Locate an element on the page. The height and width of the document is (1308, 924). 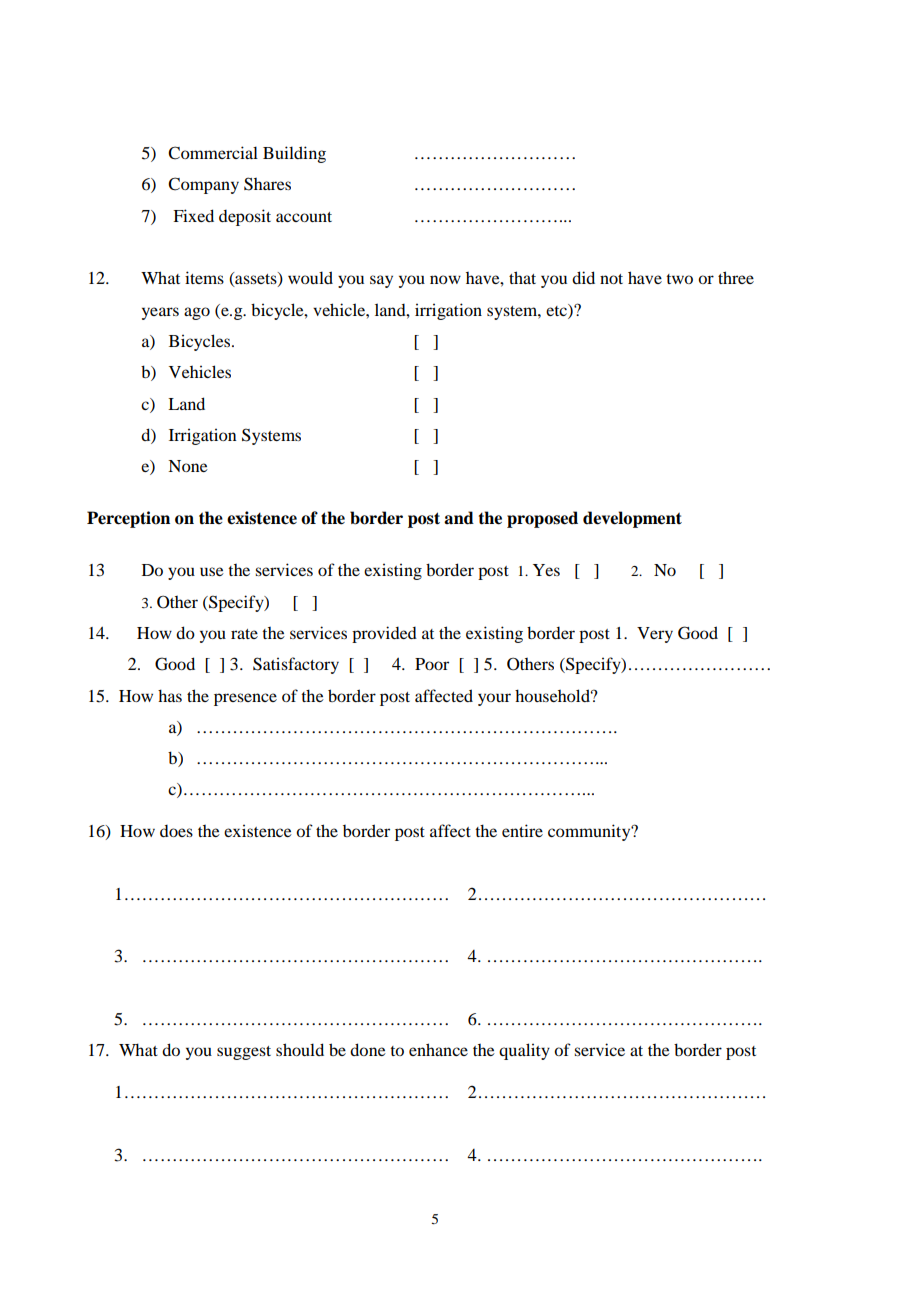
enhance is located at coordinates (438, 1049).
